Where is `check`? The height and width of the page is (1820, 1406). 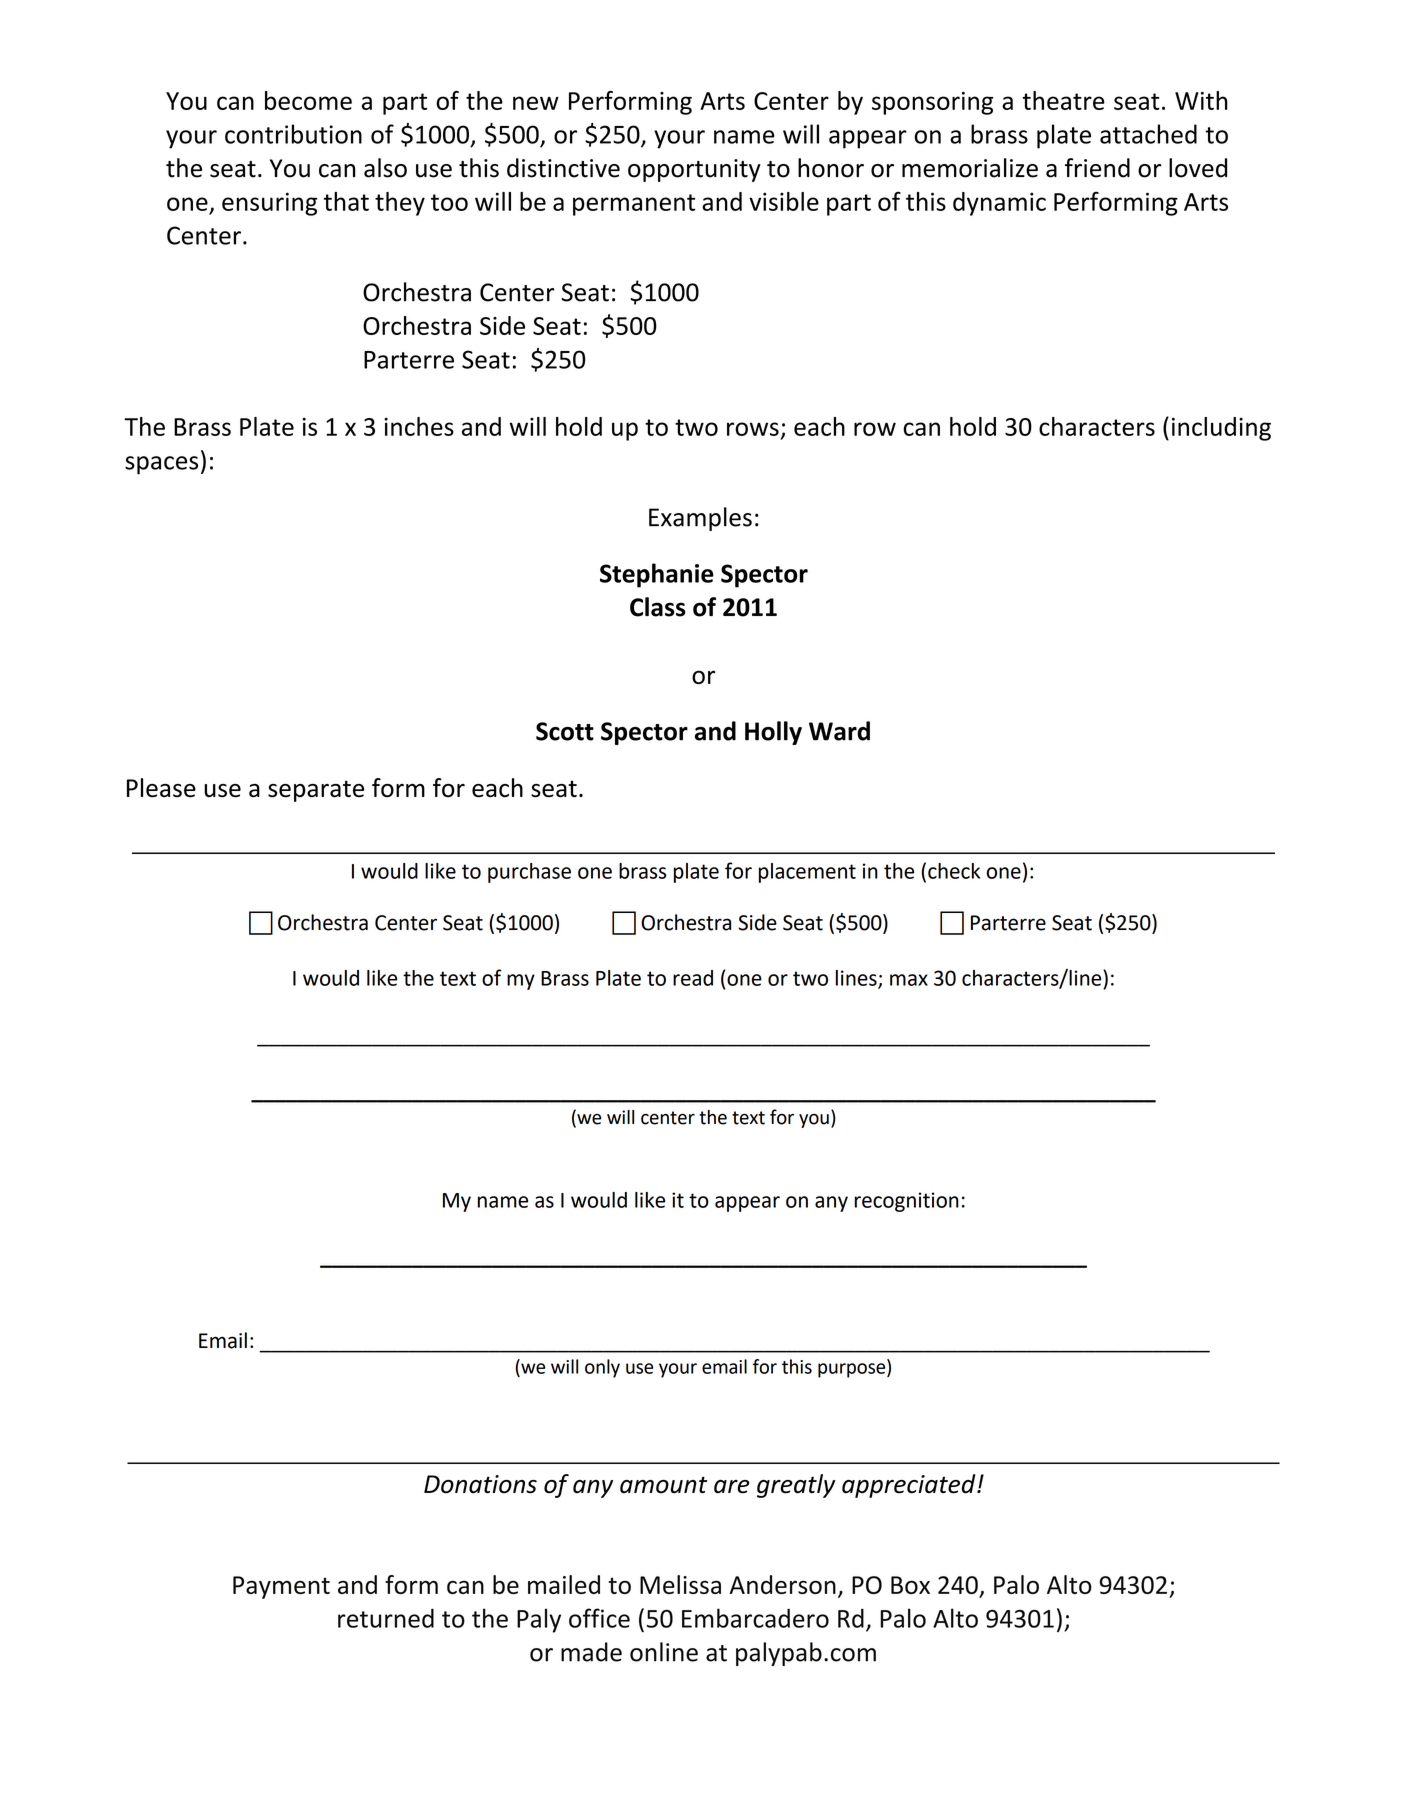 check is located at coordinates (954, 871).
